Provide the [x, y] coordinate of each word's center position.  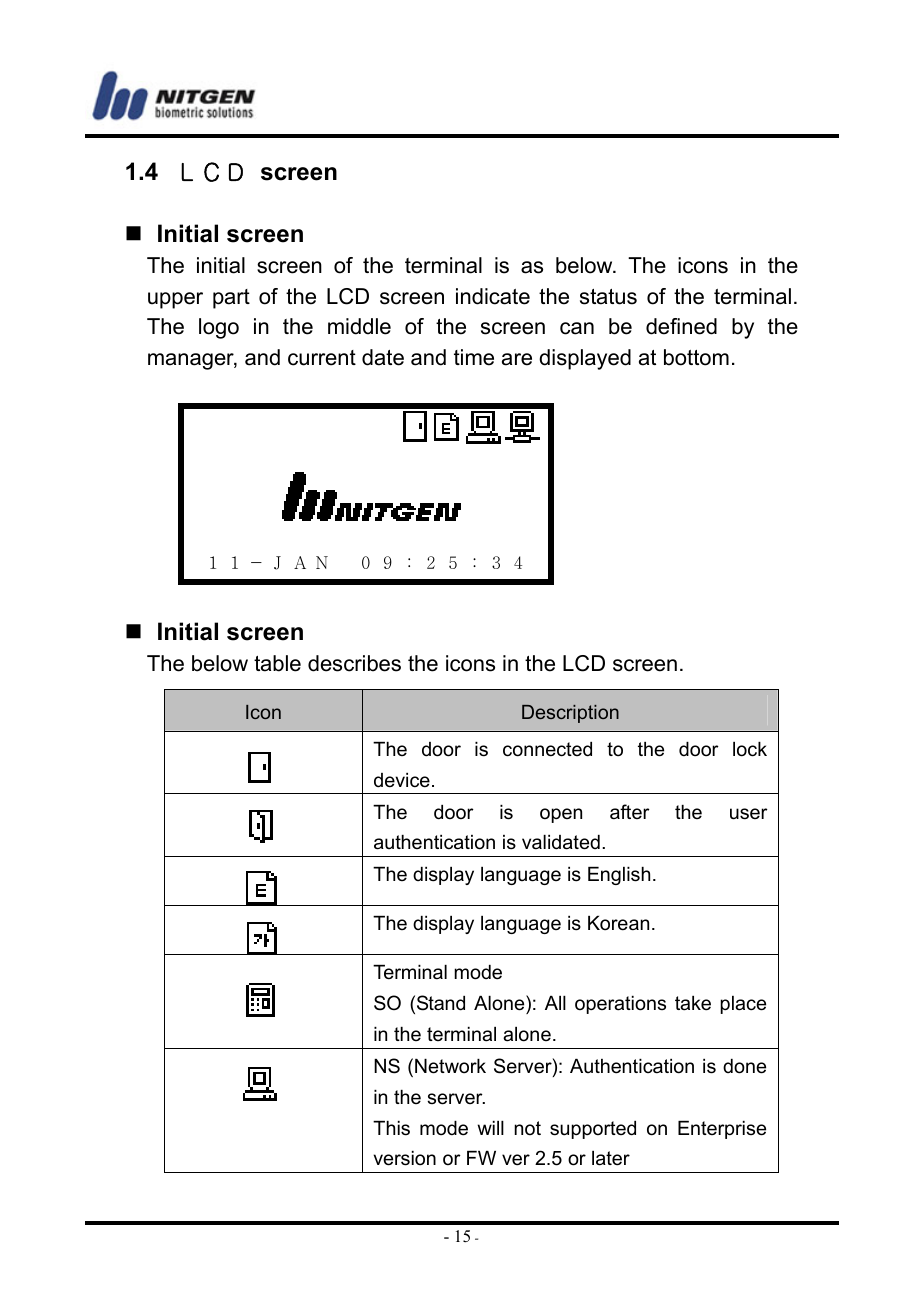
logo [219, 328]
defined [681, 326]
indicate [493, 296]
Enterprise [722, 1130]
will [490, 1128]
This [391, 1128]
